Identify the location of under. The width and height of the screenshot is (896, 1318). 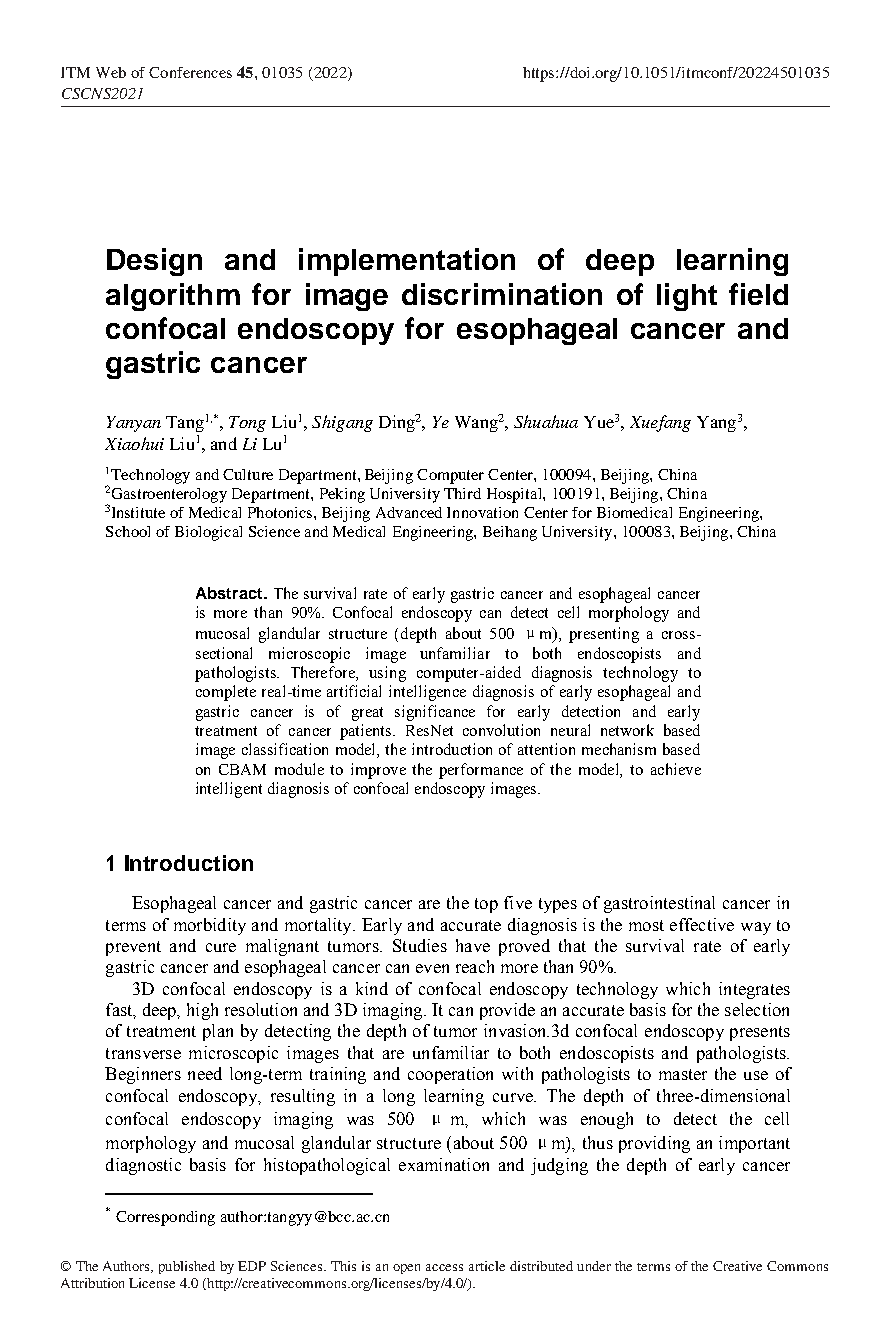
(594, 1266).
